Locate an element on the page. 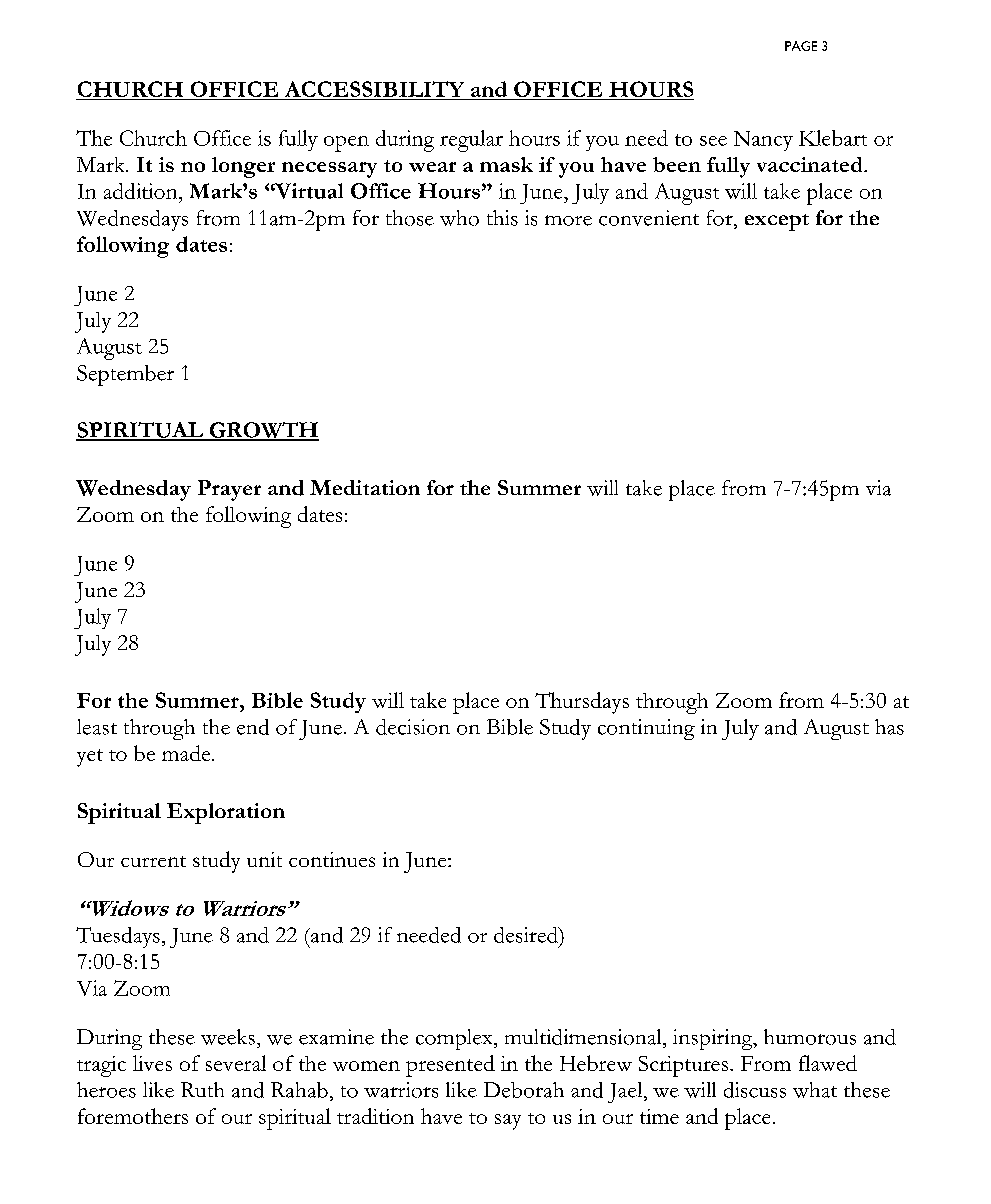 The image size is (991, 1204). Prayer is located at coordinates (229, 490).
